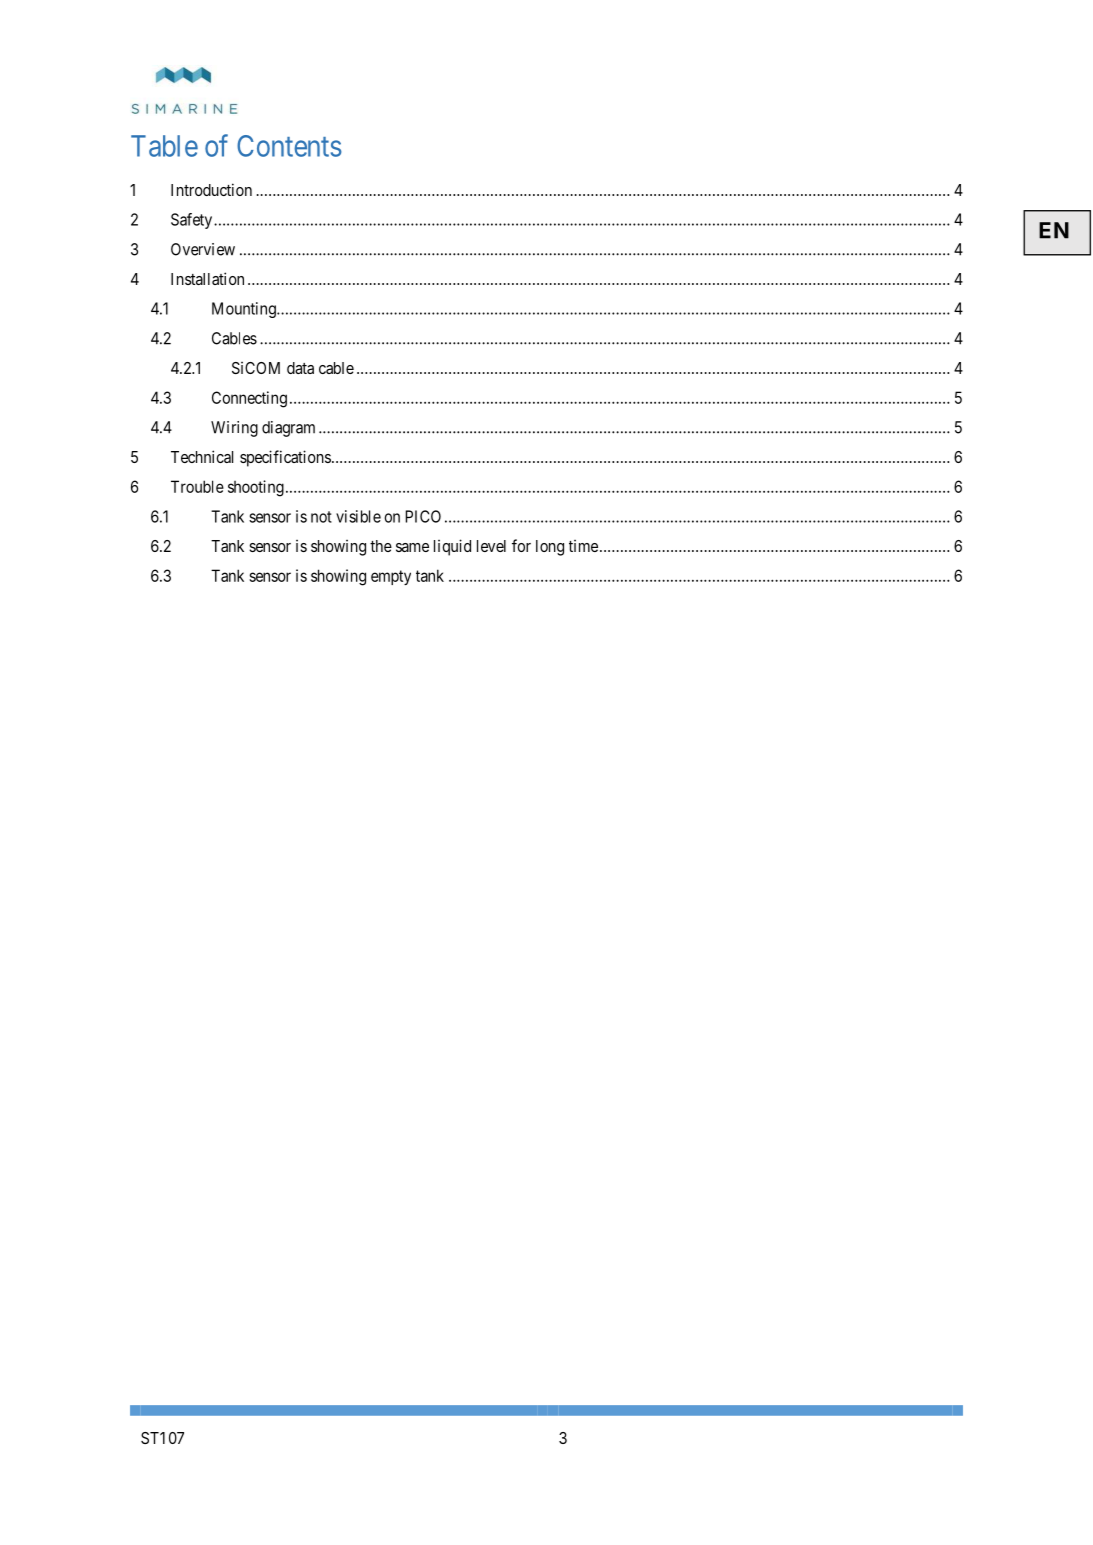 The height and width of the image is (1545, 1093). I want to click on Table, so click(164, 146).
